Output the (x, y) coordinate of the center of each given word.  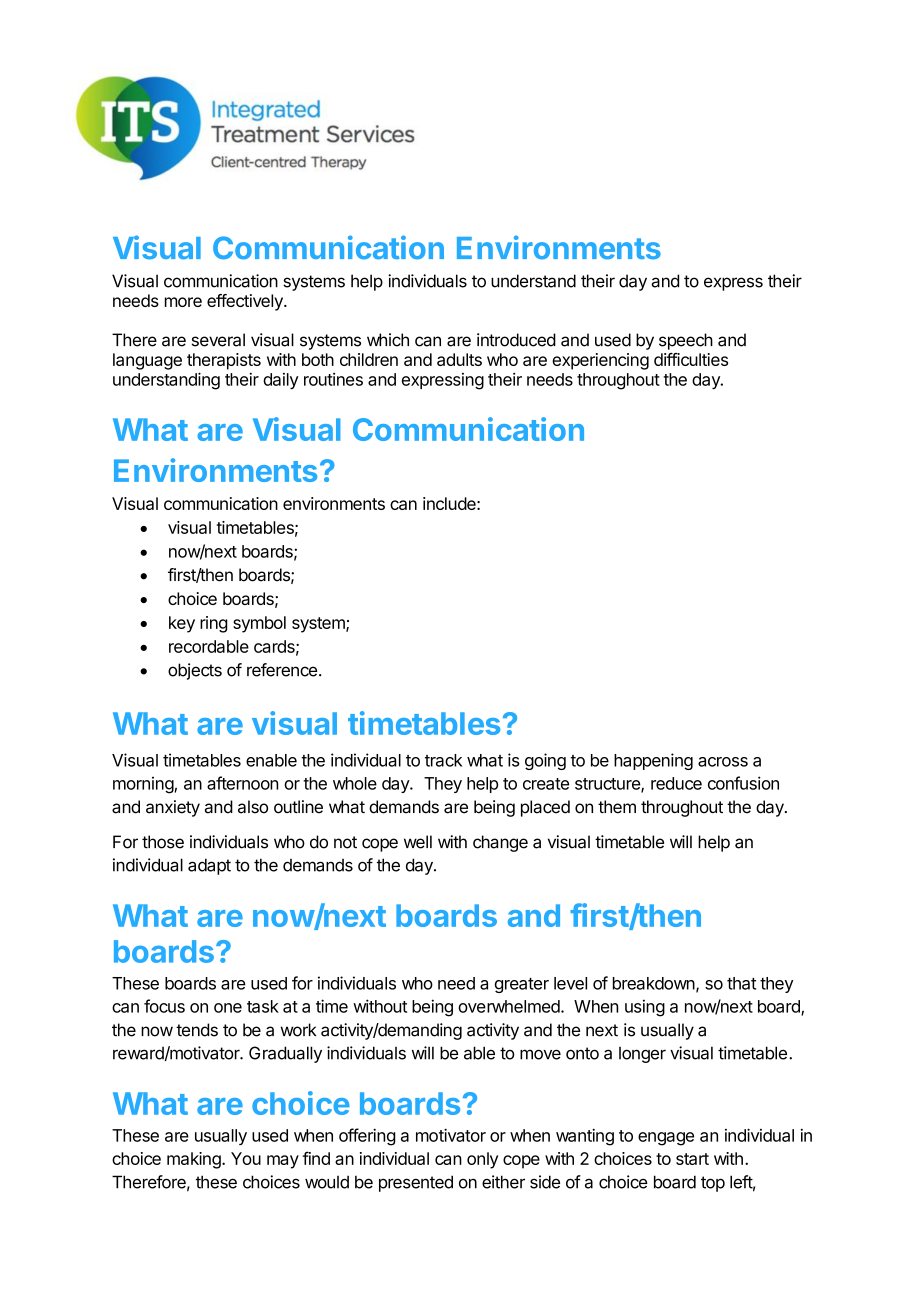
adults (459, 359)
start (692, 1159)
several (218, 340)
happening (653, 761)
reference (282, 670)
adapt (209, 866)
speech (686, 341)
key (182, 624)
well (418, 842)
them (617, 807)
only (482, 1160)
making (195, 1160)
